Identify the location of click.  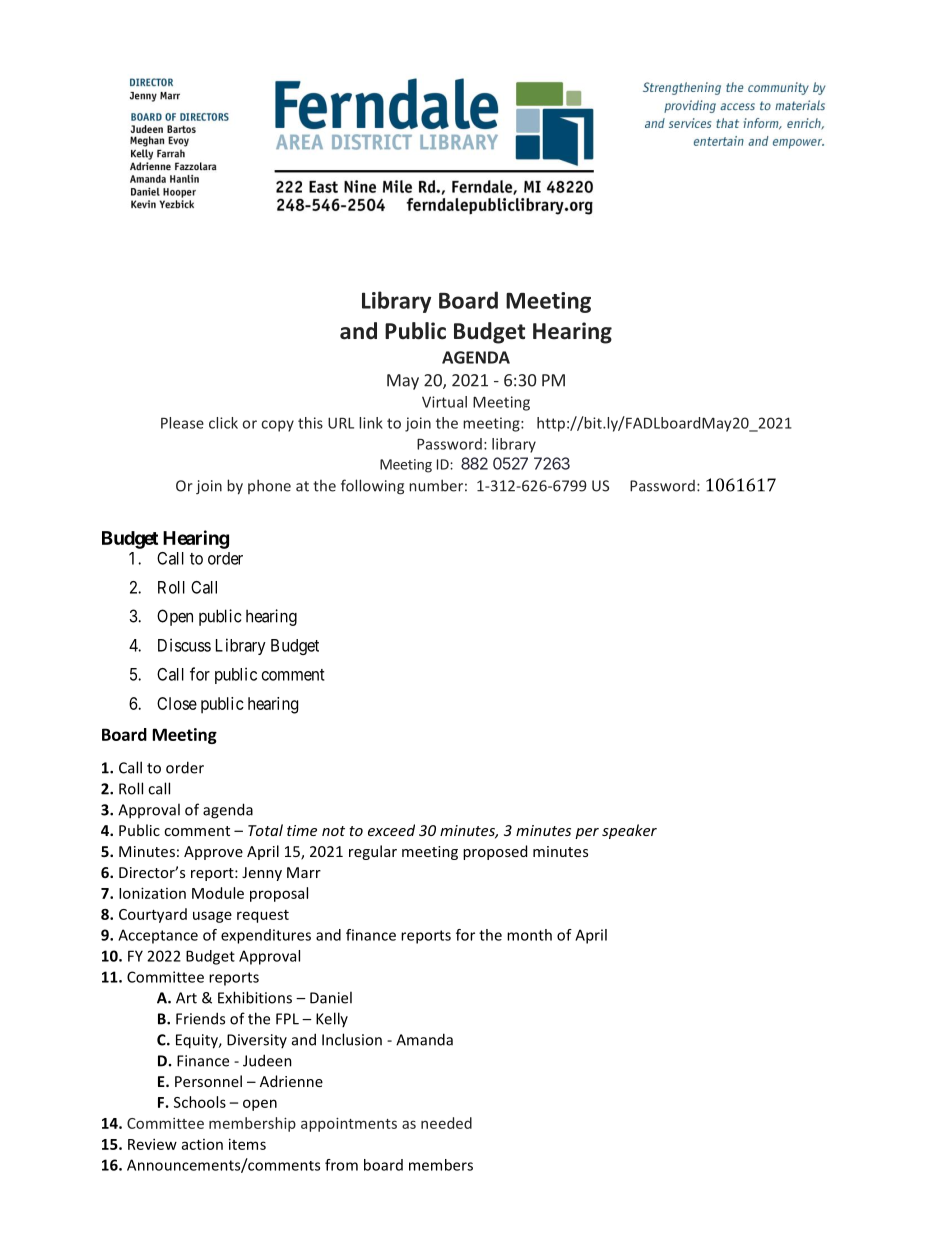
(223, 423).
